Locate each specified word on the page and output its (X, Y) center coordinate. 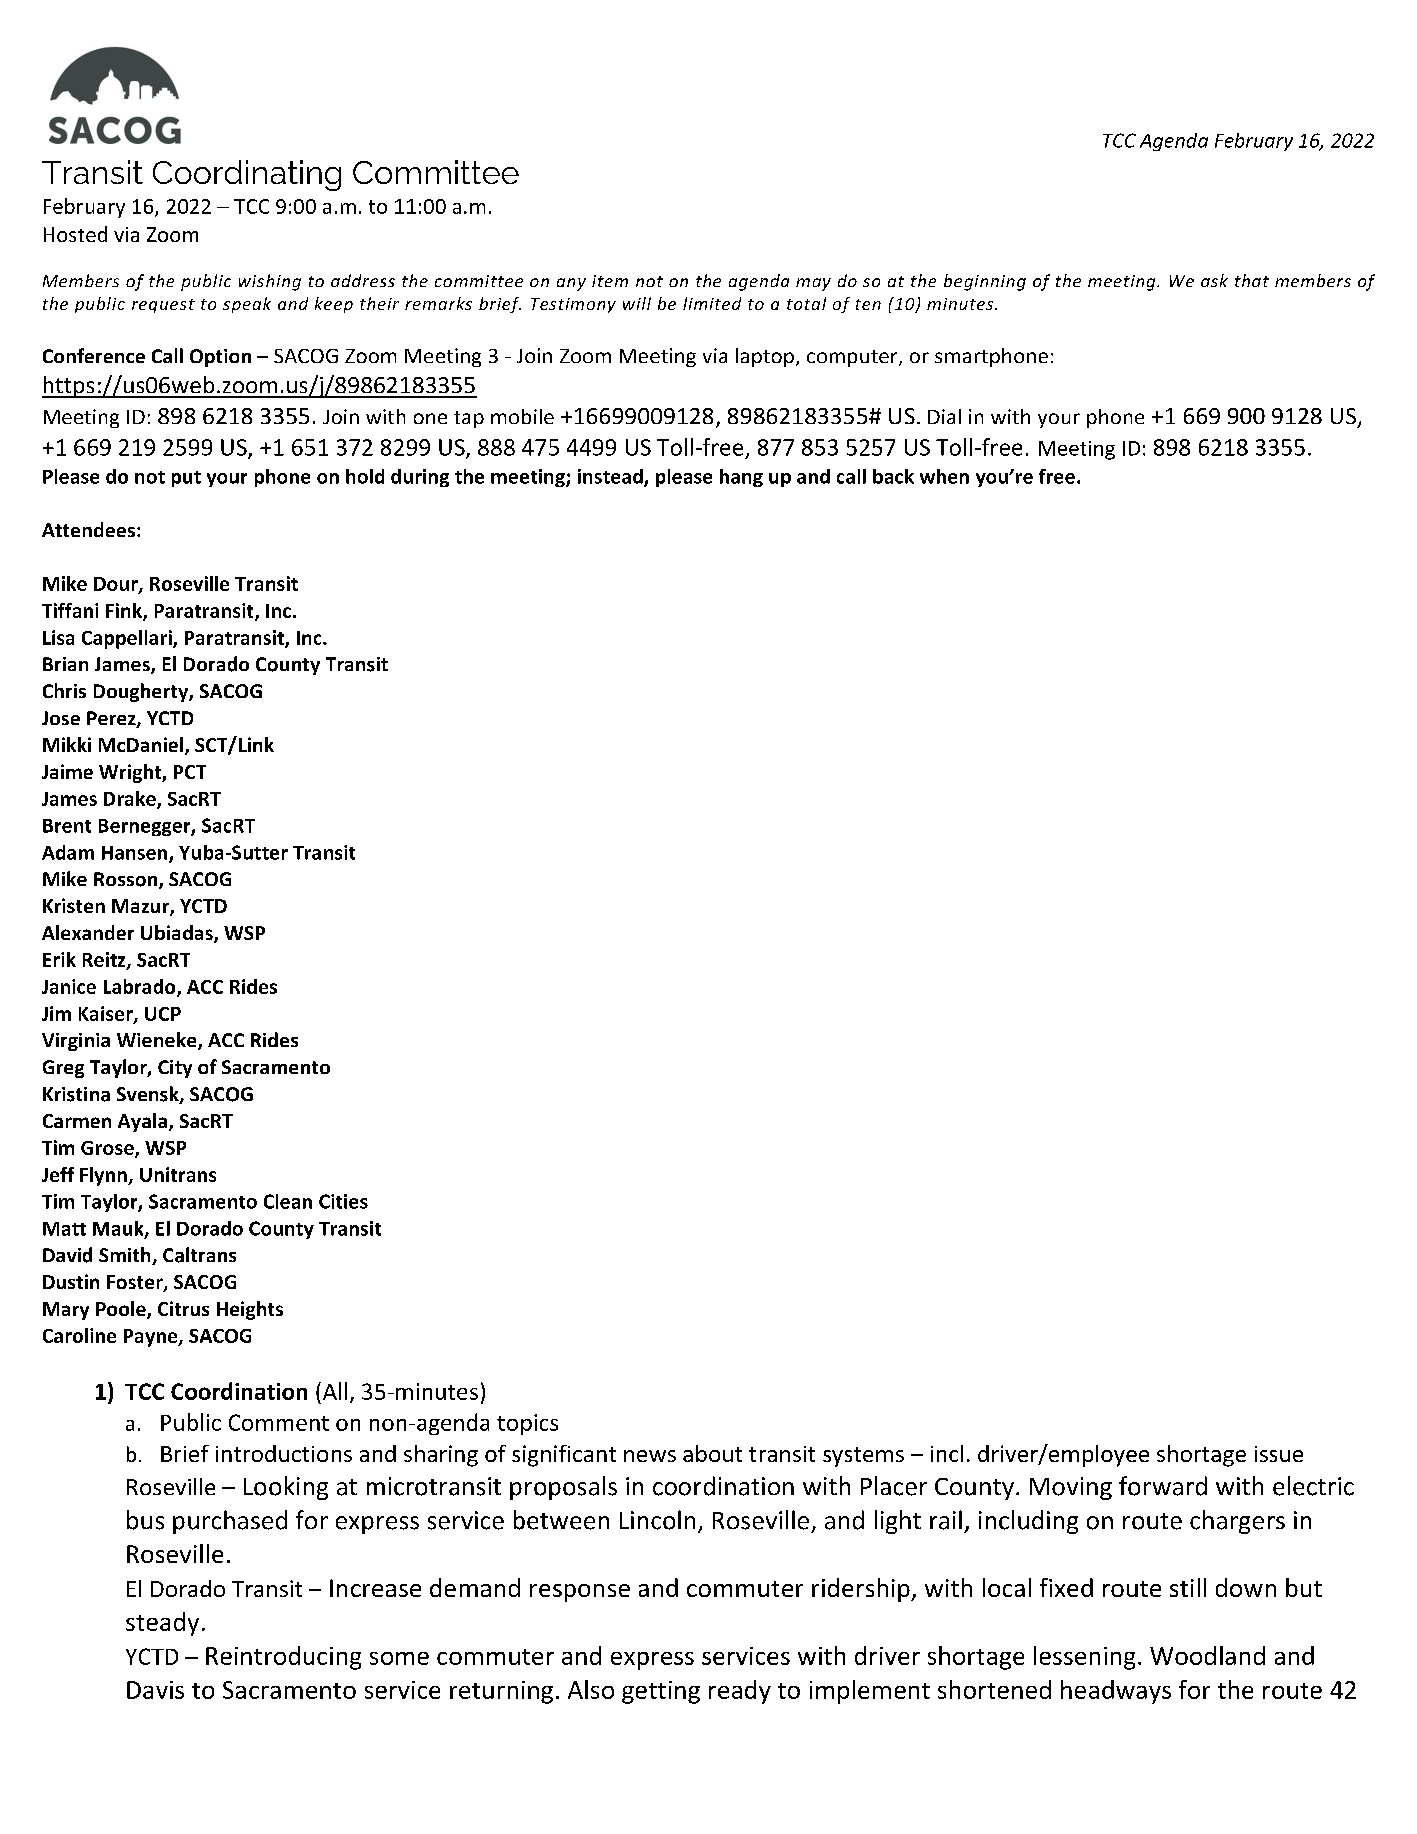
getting (661, 1692)
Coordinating (247, 175)
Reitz (105, 960)
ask (1214, 280)
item (610, 281)
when (944, 476)
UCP (163, 1014)
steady (162, 1624)
